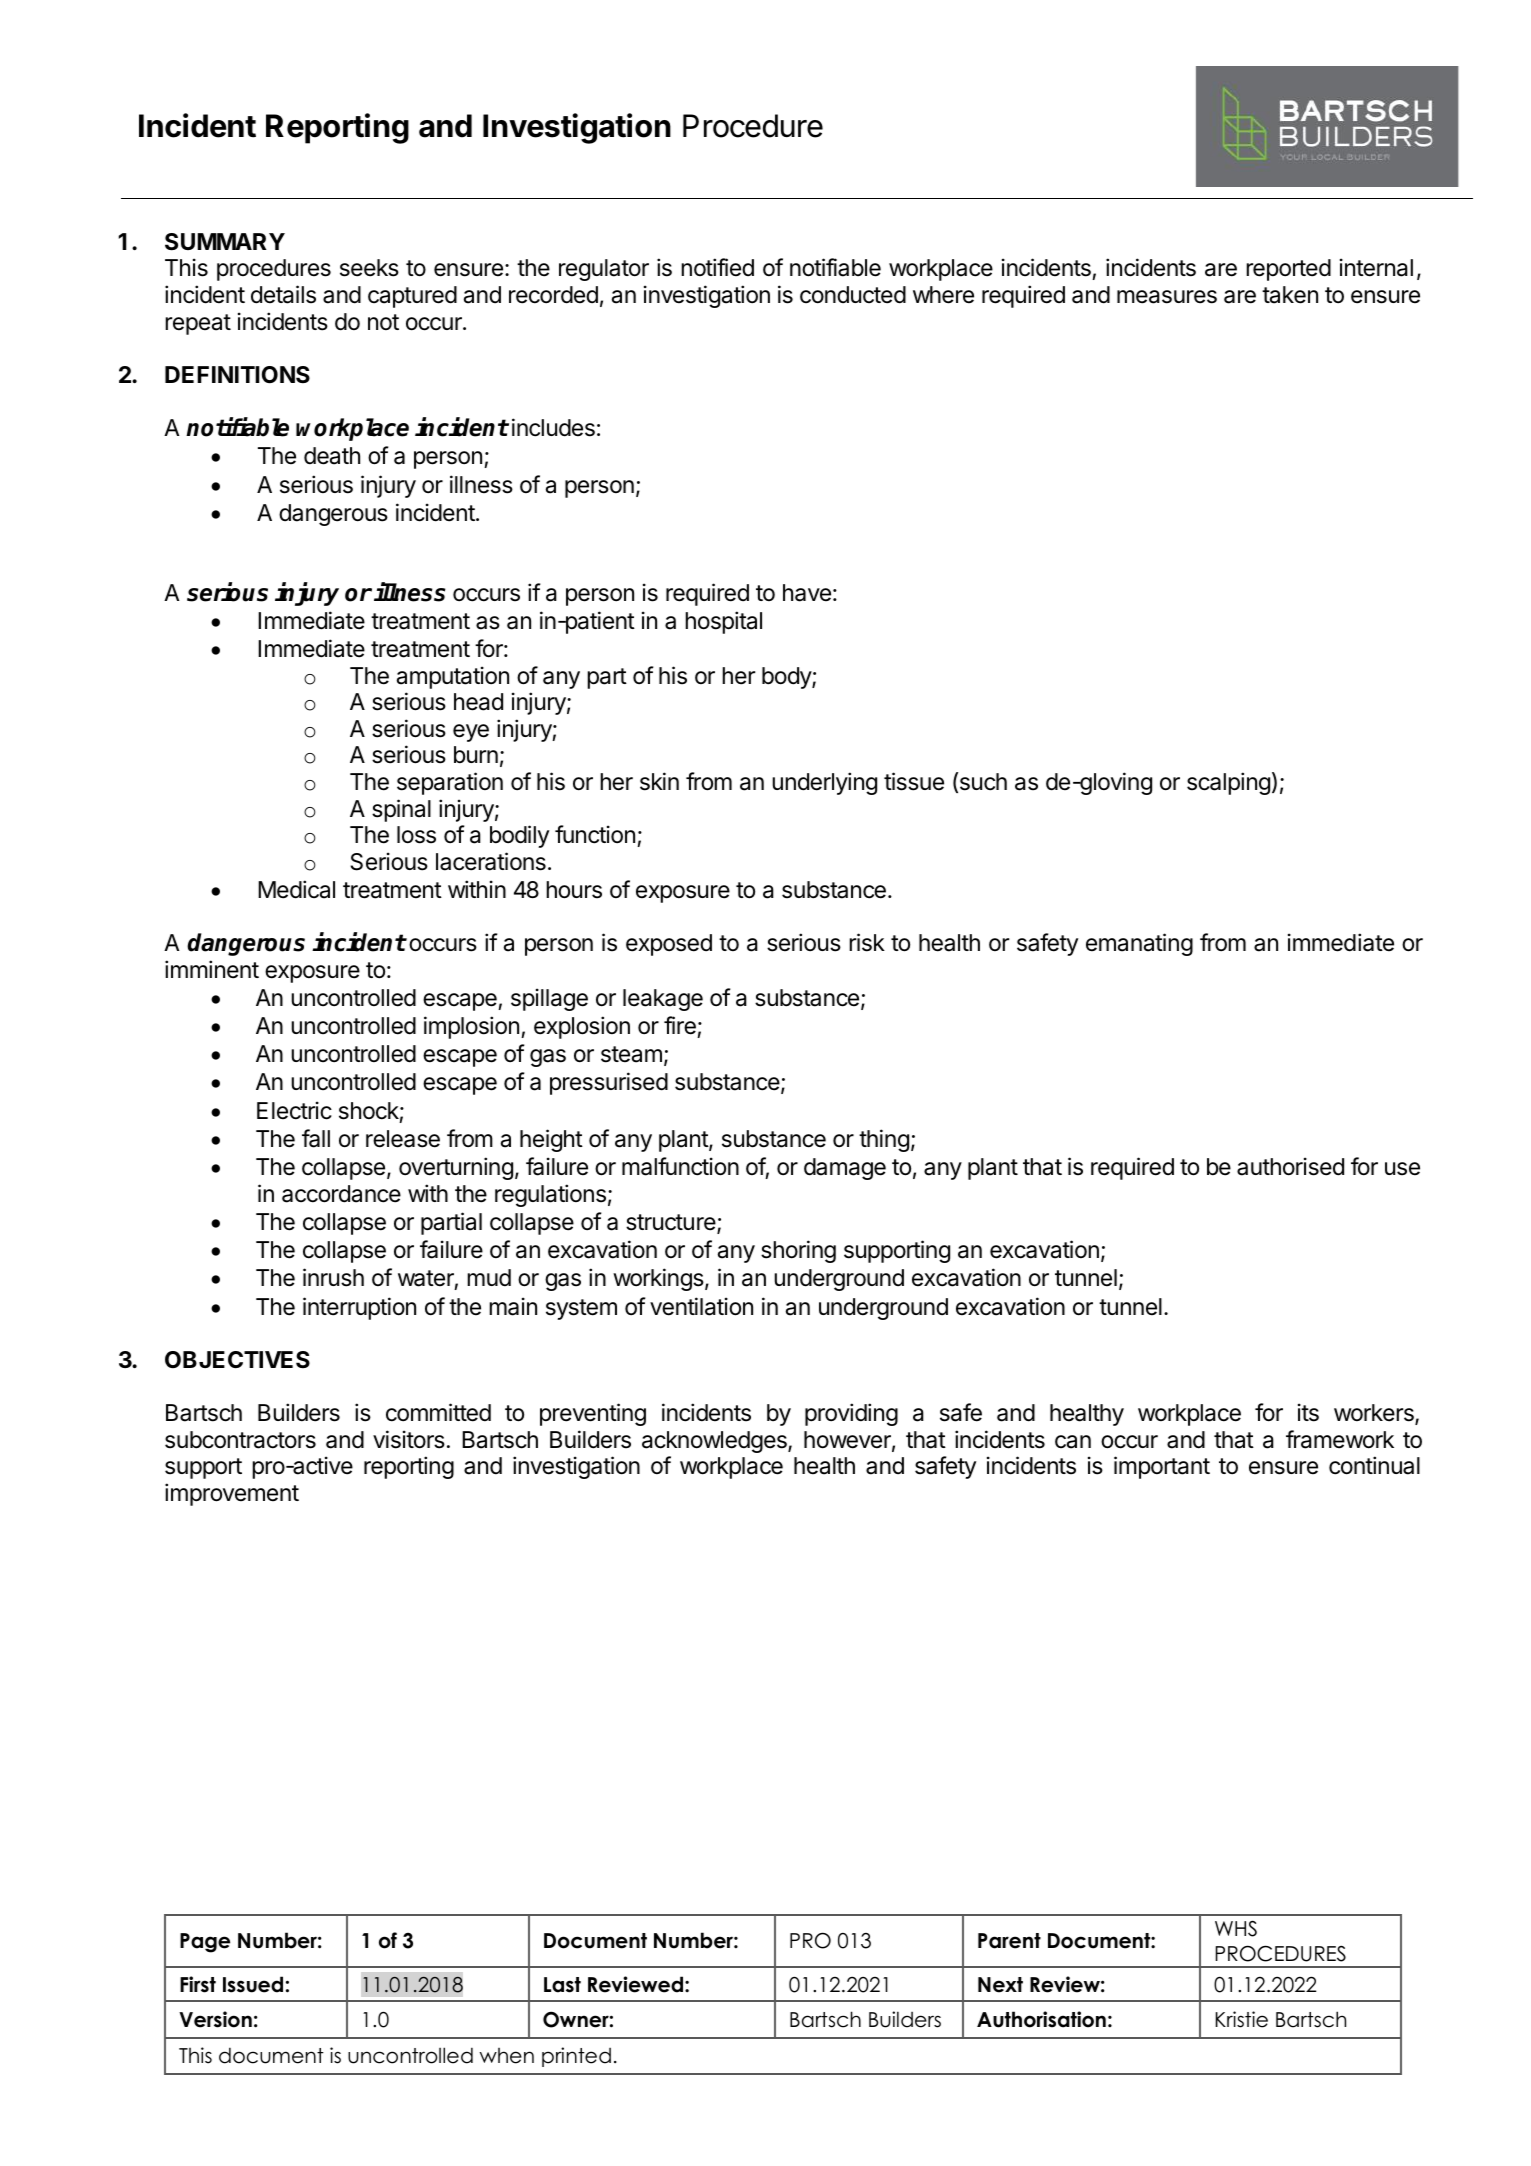  I want to click on damage, so click(845, 1169).
